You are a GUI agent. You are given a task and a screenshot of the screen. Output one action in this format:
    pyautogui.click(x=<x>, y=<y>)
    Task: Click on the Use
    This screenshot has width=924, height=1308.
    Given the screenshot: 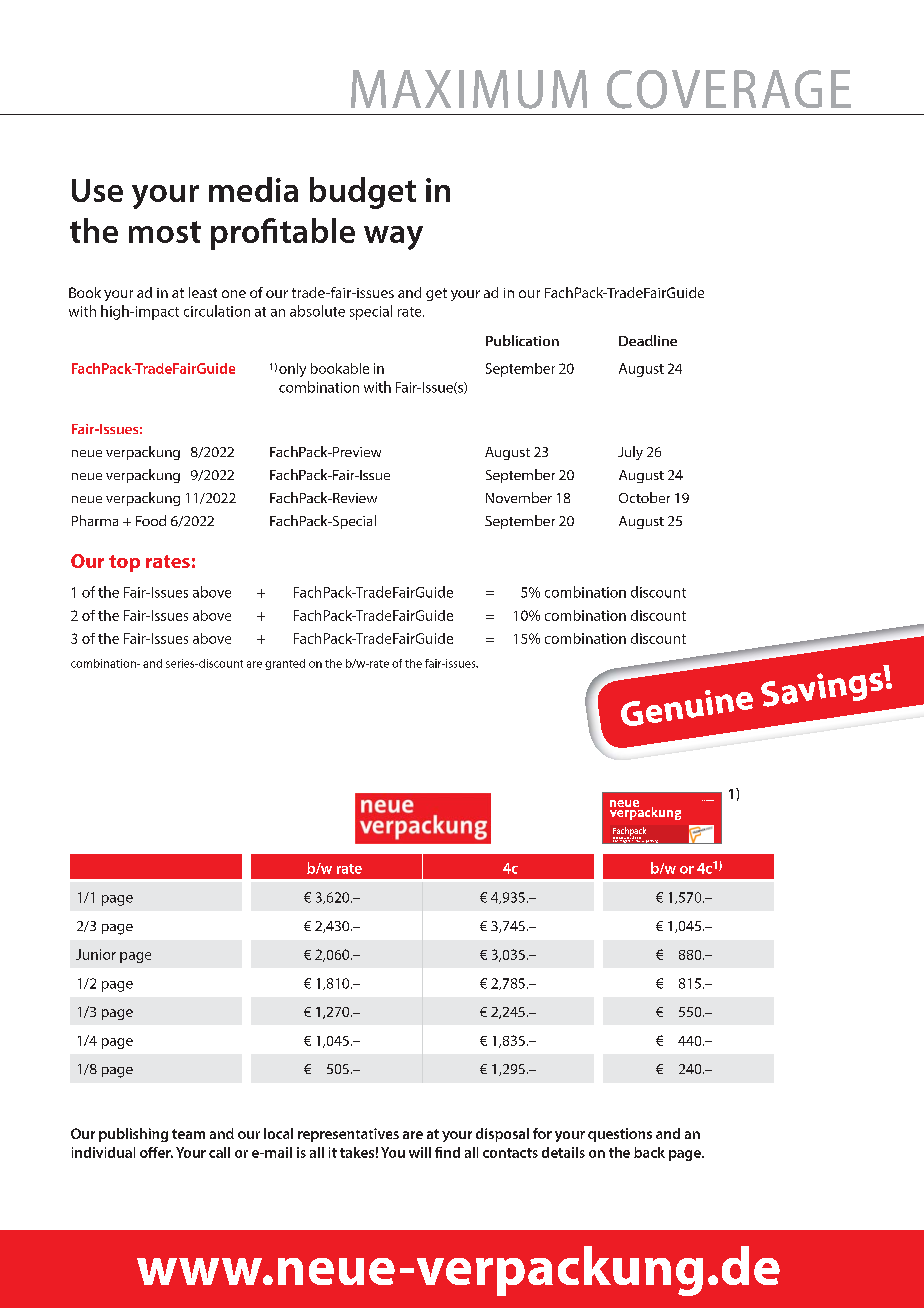 What is the action you would take?
    pyautogui.click(x=97, y=190)
